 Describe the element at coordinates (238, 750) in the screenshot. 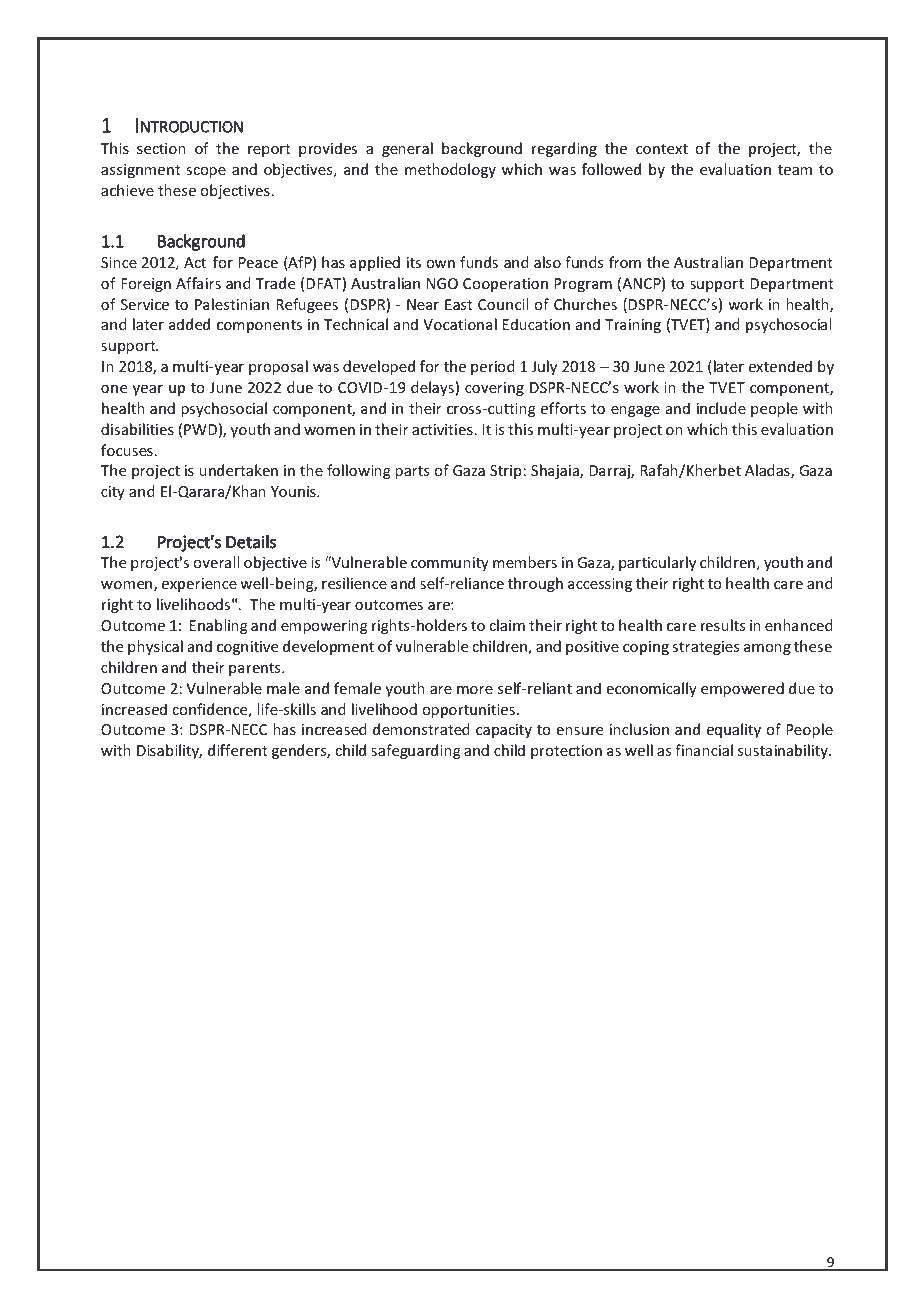

I see `different` at that location.
